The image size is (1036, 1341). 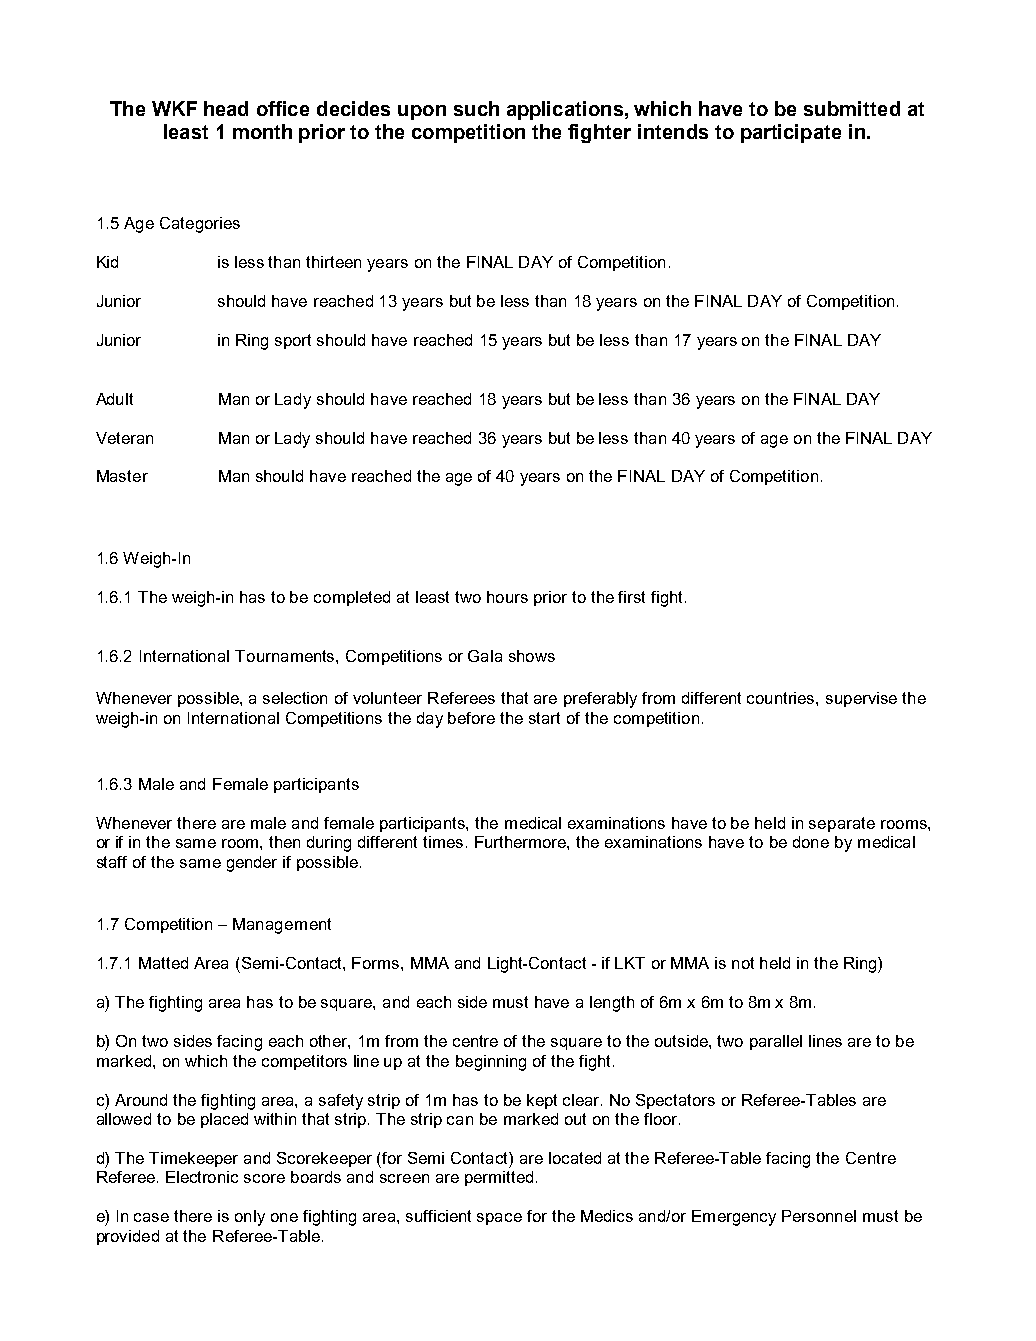 I want to click on done, so click(x=811, y=842).
